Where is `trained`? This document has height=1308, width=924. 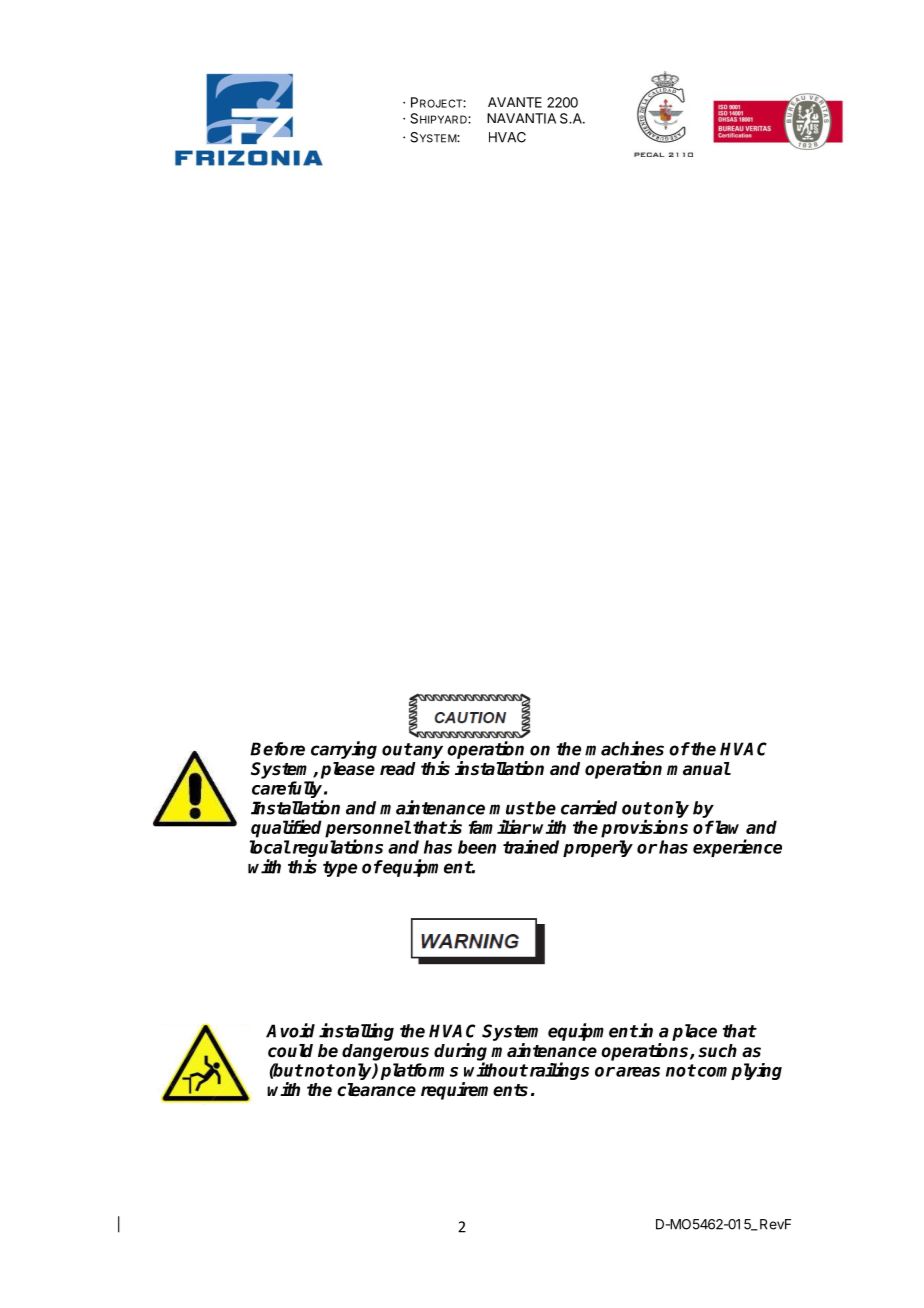
trained is located at coordinates (531, 847).
